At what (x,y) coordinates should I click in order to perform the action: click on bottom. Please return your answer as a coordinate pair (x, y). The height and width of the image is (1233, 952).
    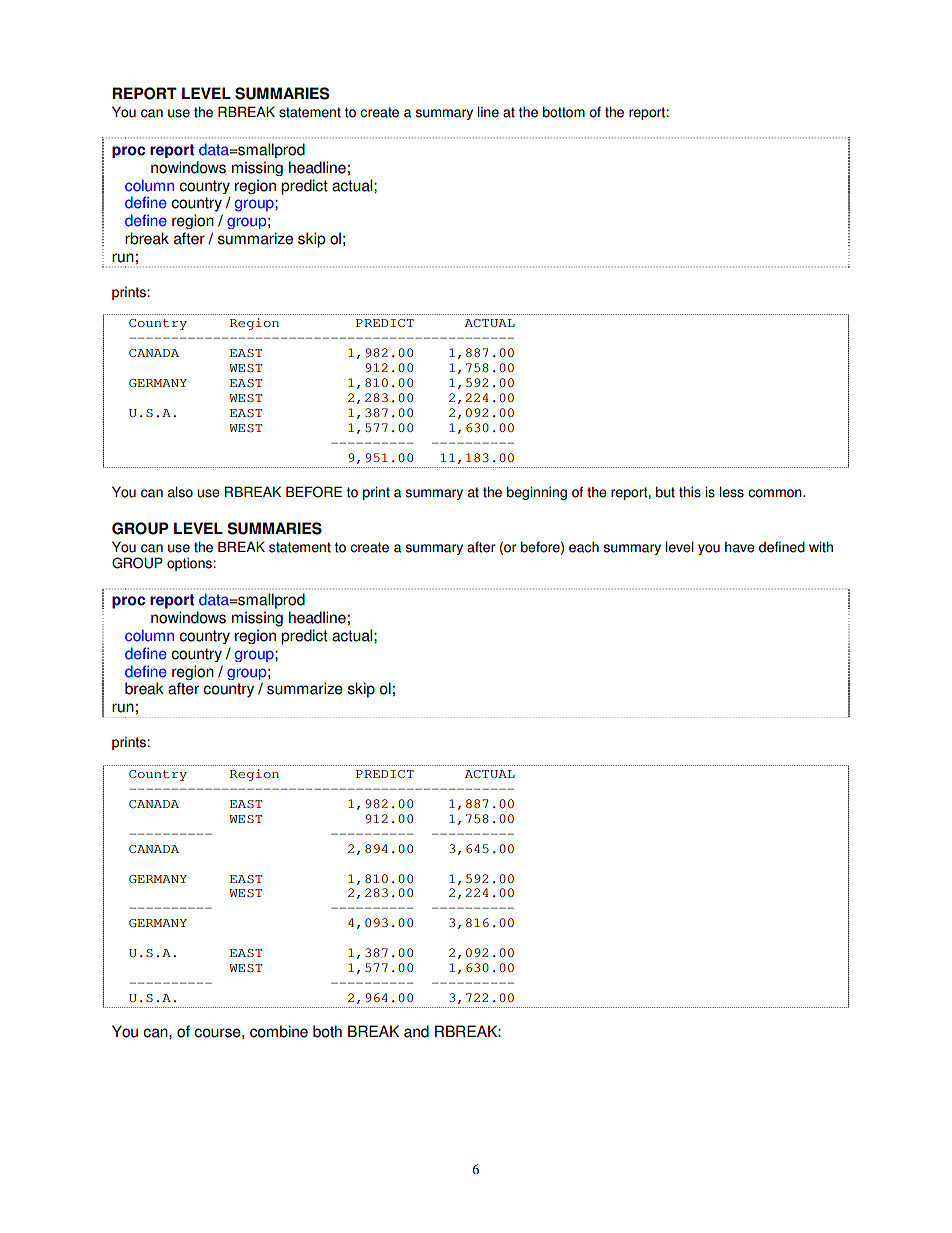
    Looking at the image, I should click on (564, 112).
